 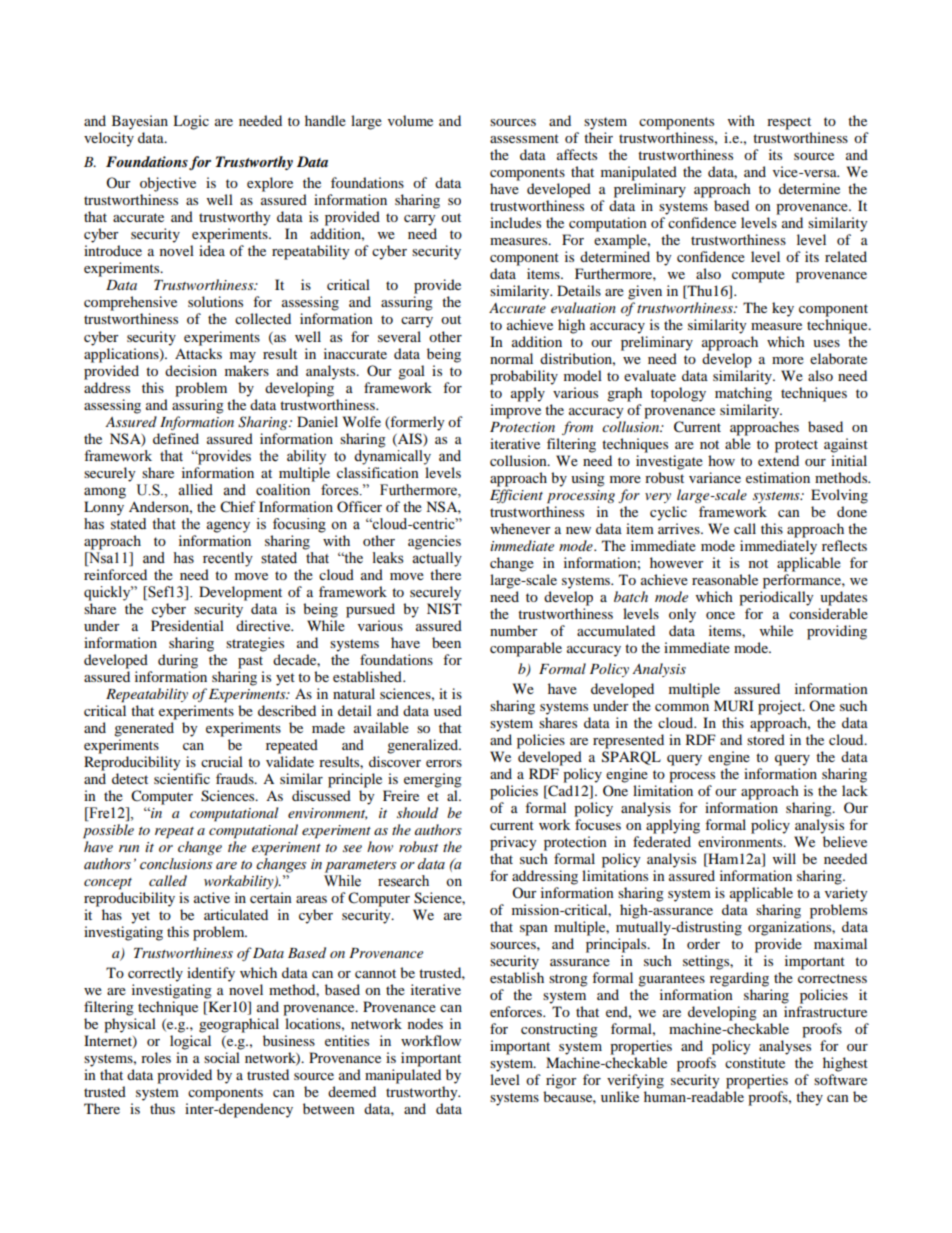 What do you see at coordinates (778, 477) in the screenshot?
I see `estimation` at bounding box center [778, 477].
